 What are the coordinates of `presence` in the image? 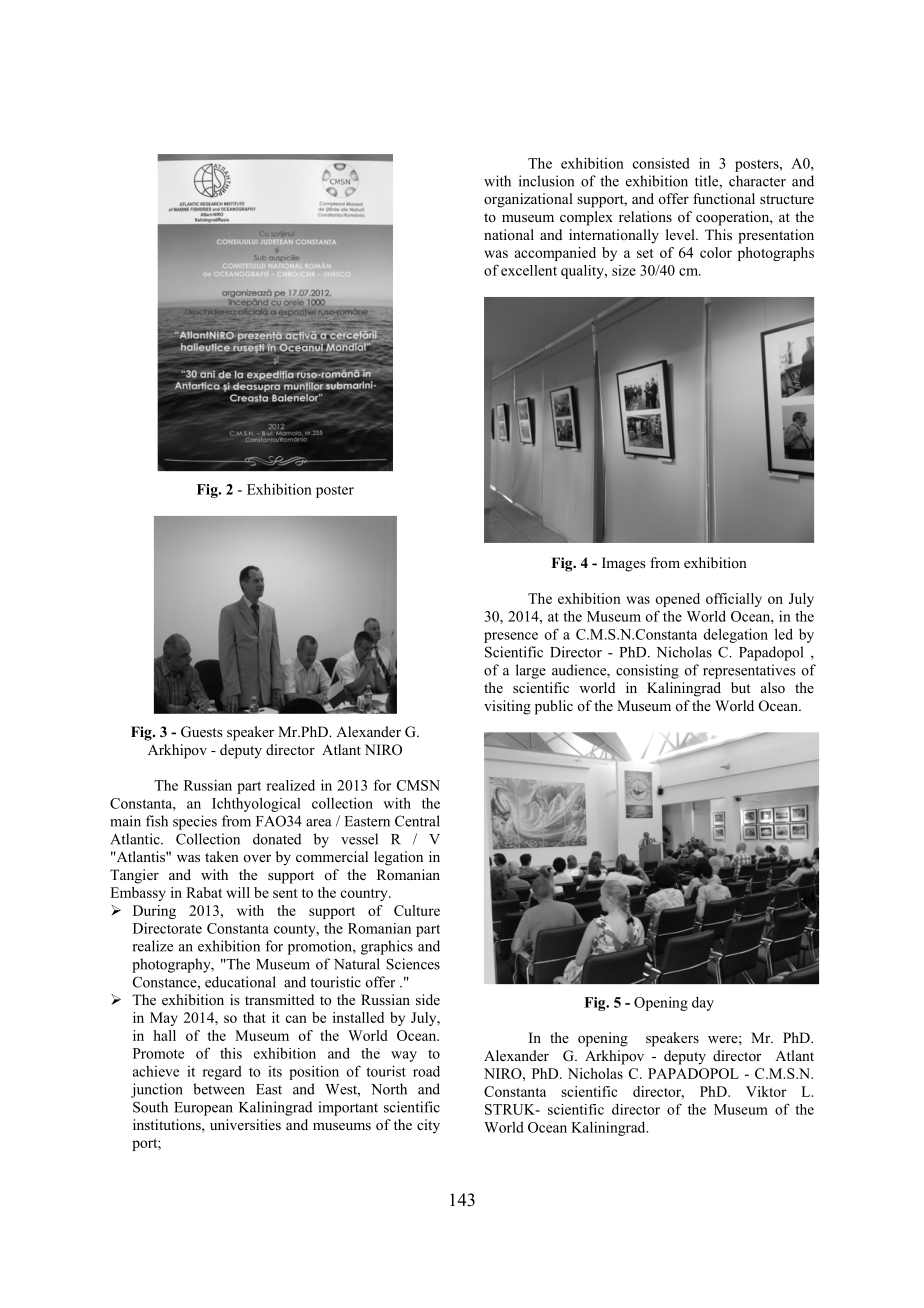 It's located at (511, 637).
